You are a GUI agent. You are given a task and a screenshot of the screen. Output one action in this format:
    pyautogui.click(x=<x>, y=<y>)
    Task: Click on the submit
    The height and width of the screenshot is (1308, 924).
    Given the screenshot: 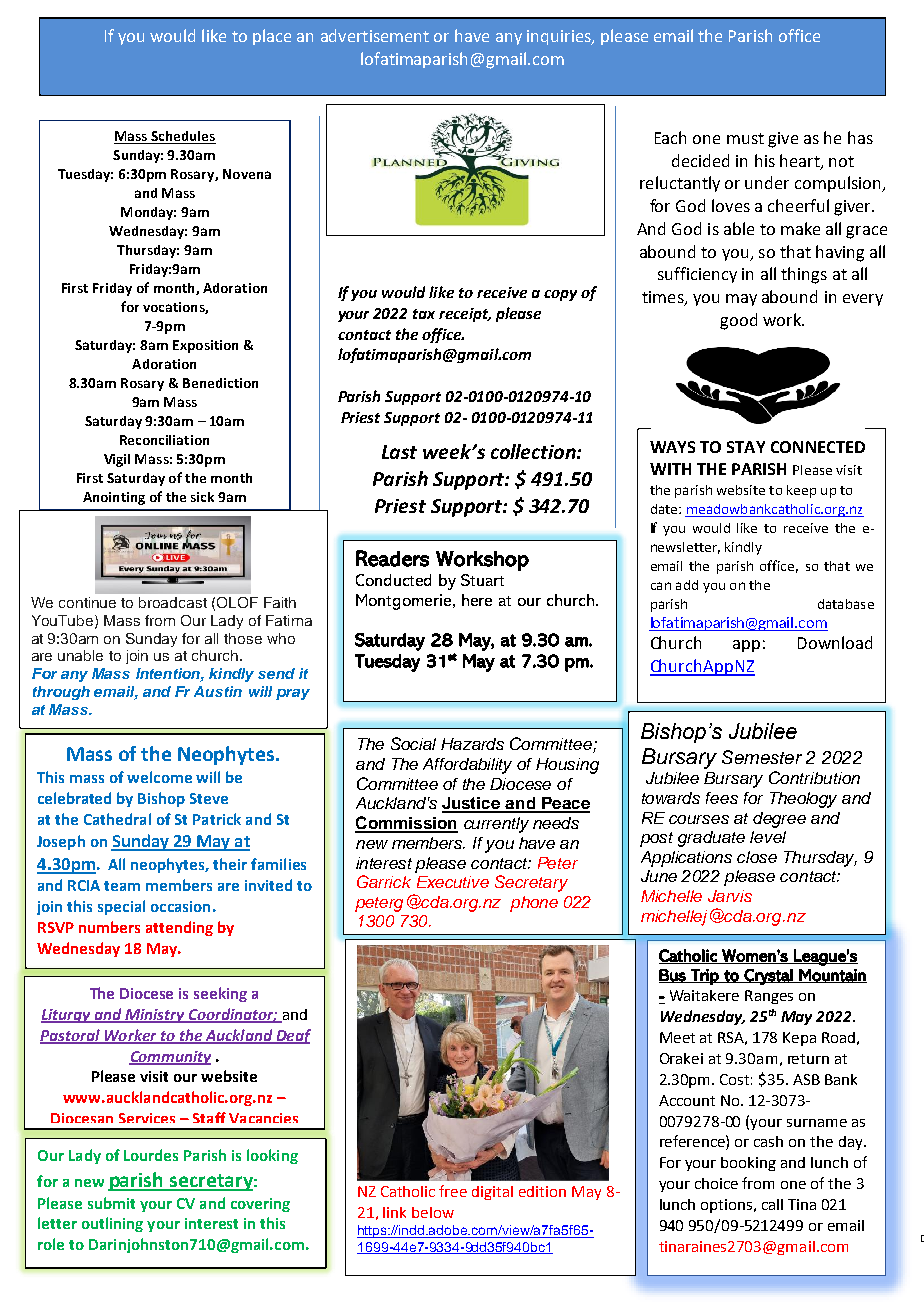 What is the action you would take?
    pyautogui.click(x=111, y=1203)
